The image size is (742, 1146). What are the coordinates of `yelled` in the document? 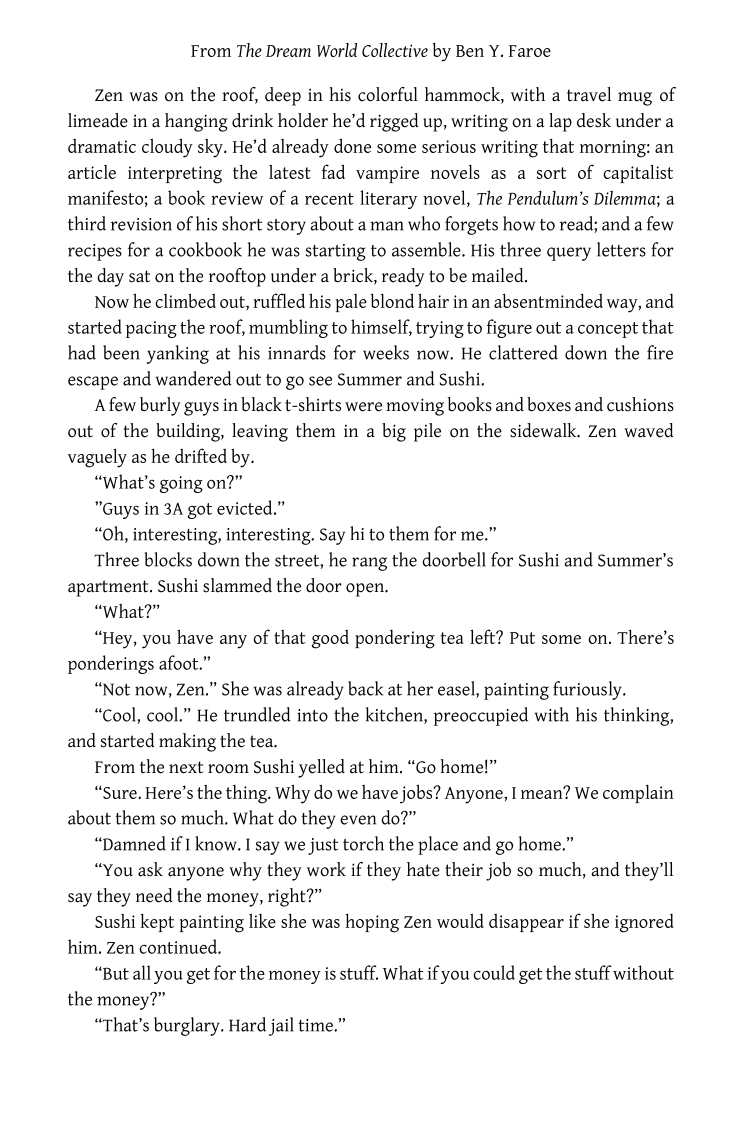 It's located at (321, 768).
